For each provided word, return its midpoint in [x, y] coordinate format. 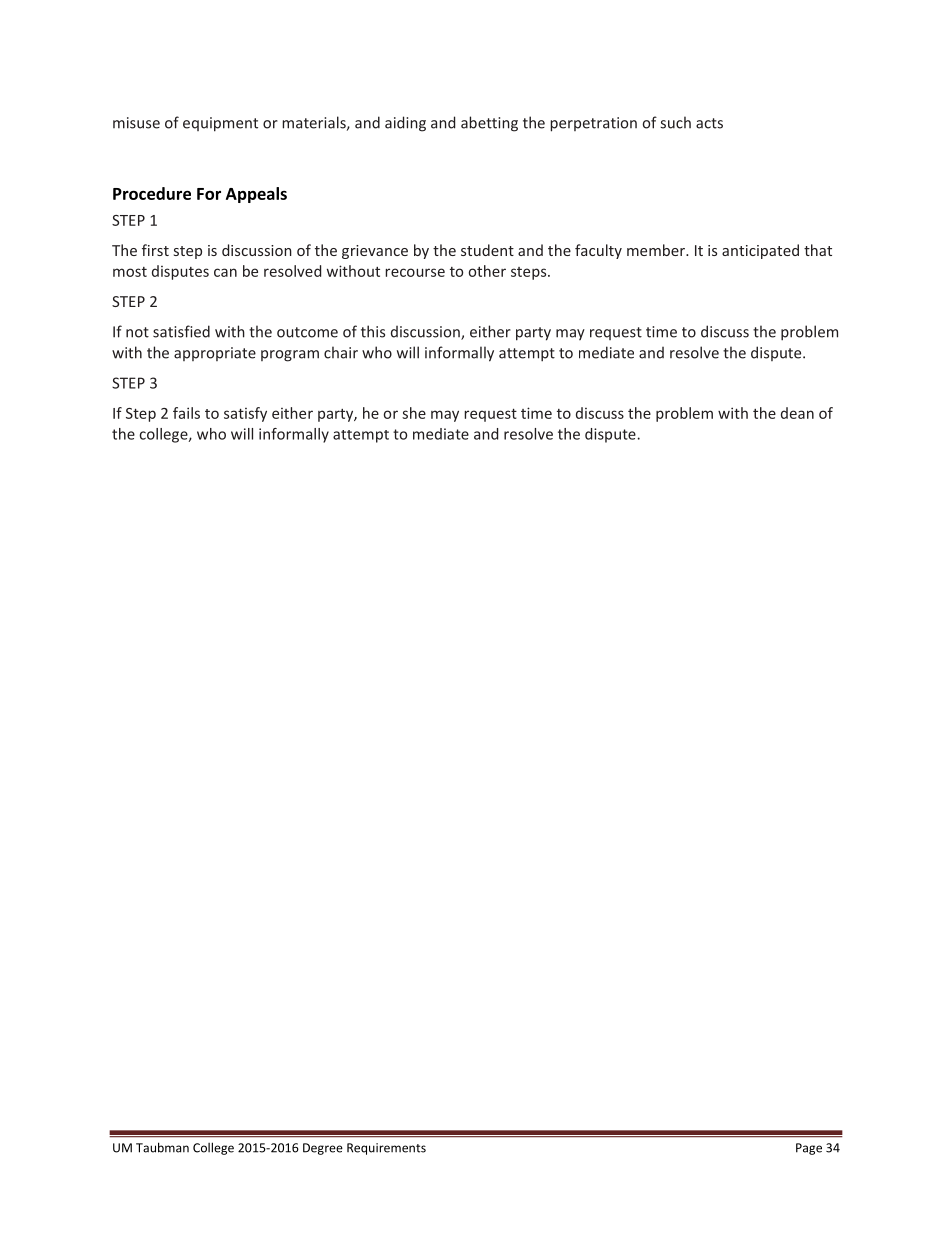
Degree [323, 1149]
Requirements [386, 1149]
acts [709, 123]
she [414, 413]
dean [797, 413]
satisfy [245, 414]
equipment [220, 124]
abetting [489, 124]
